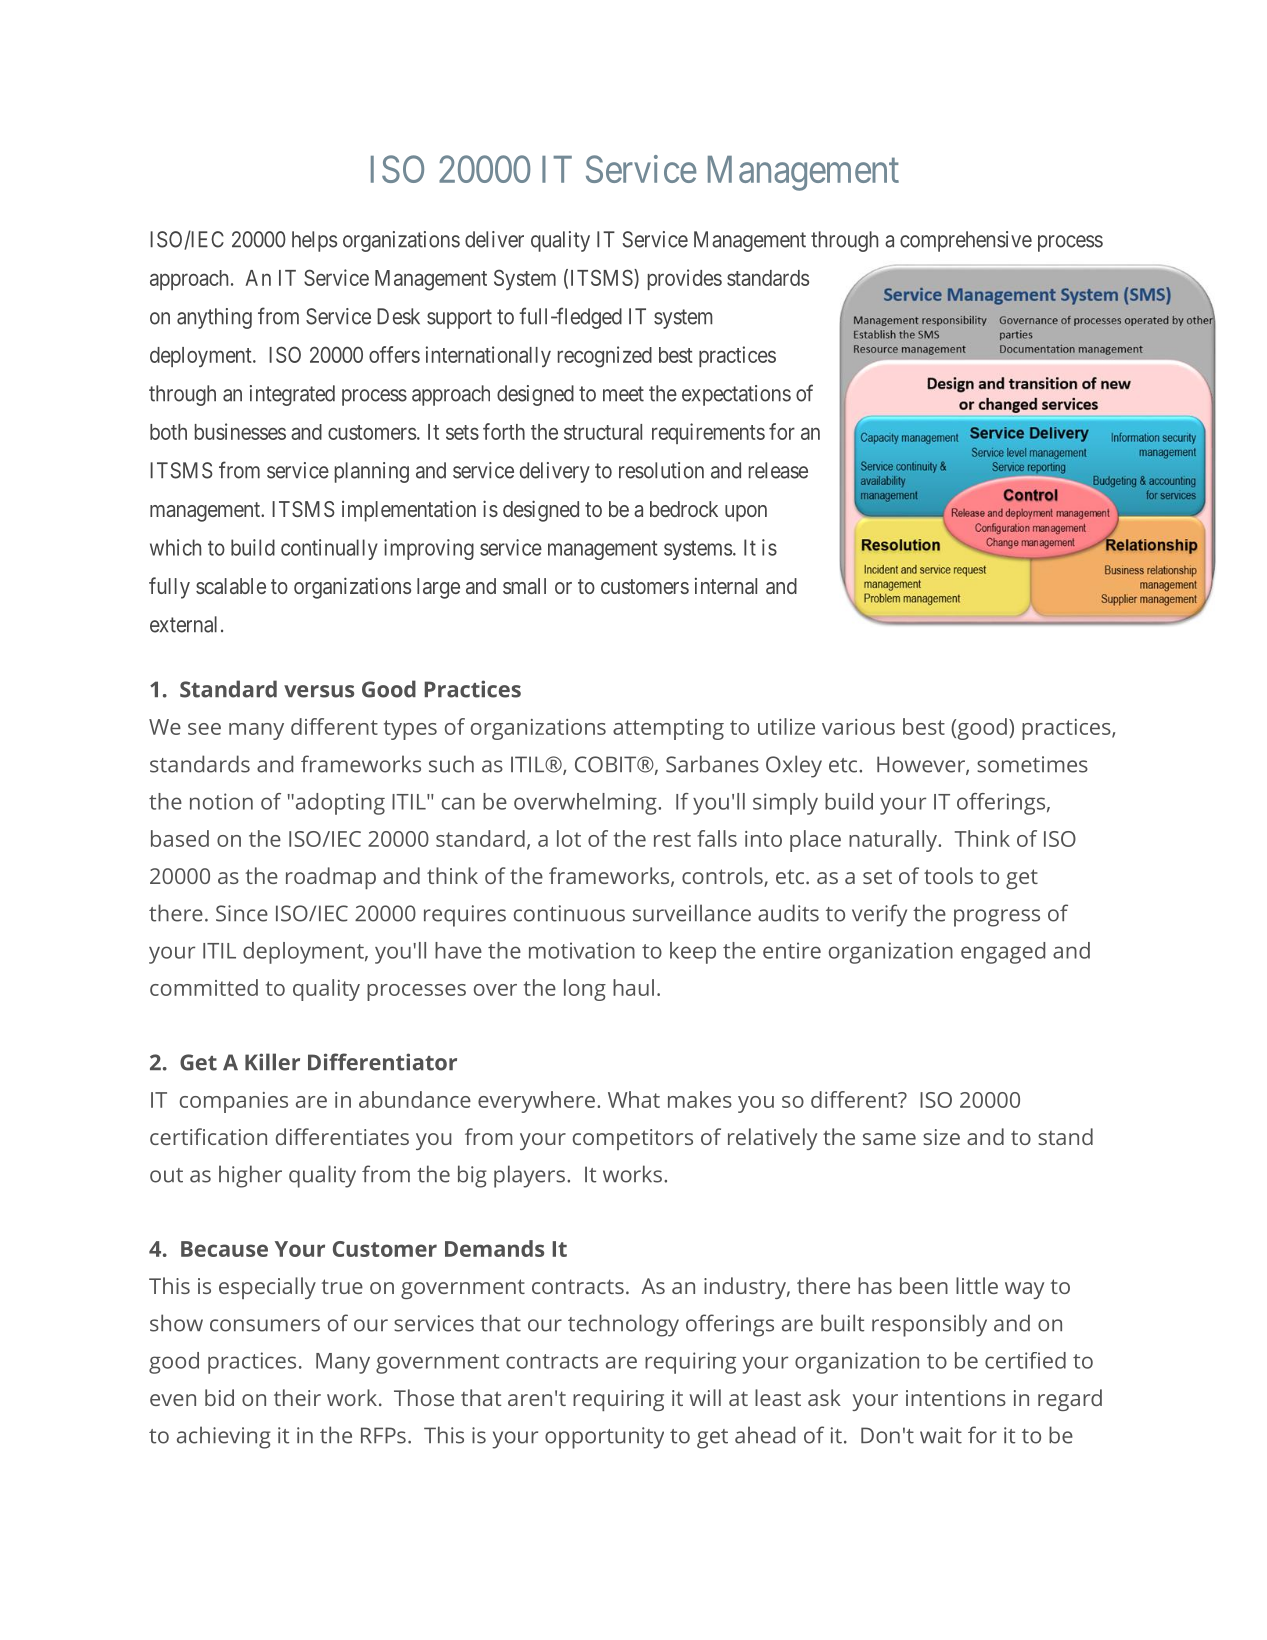 This image has height=1640, width=1267. What do you see at coordinates (858, 727) in the image?
I see `various` at bounding box center [858, 727].
